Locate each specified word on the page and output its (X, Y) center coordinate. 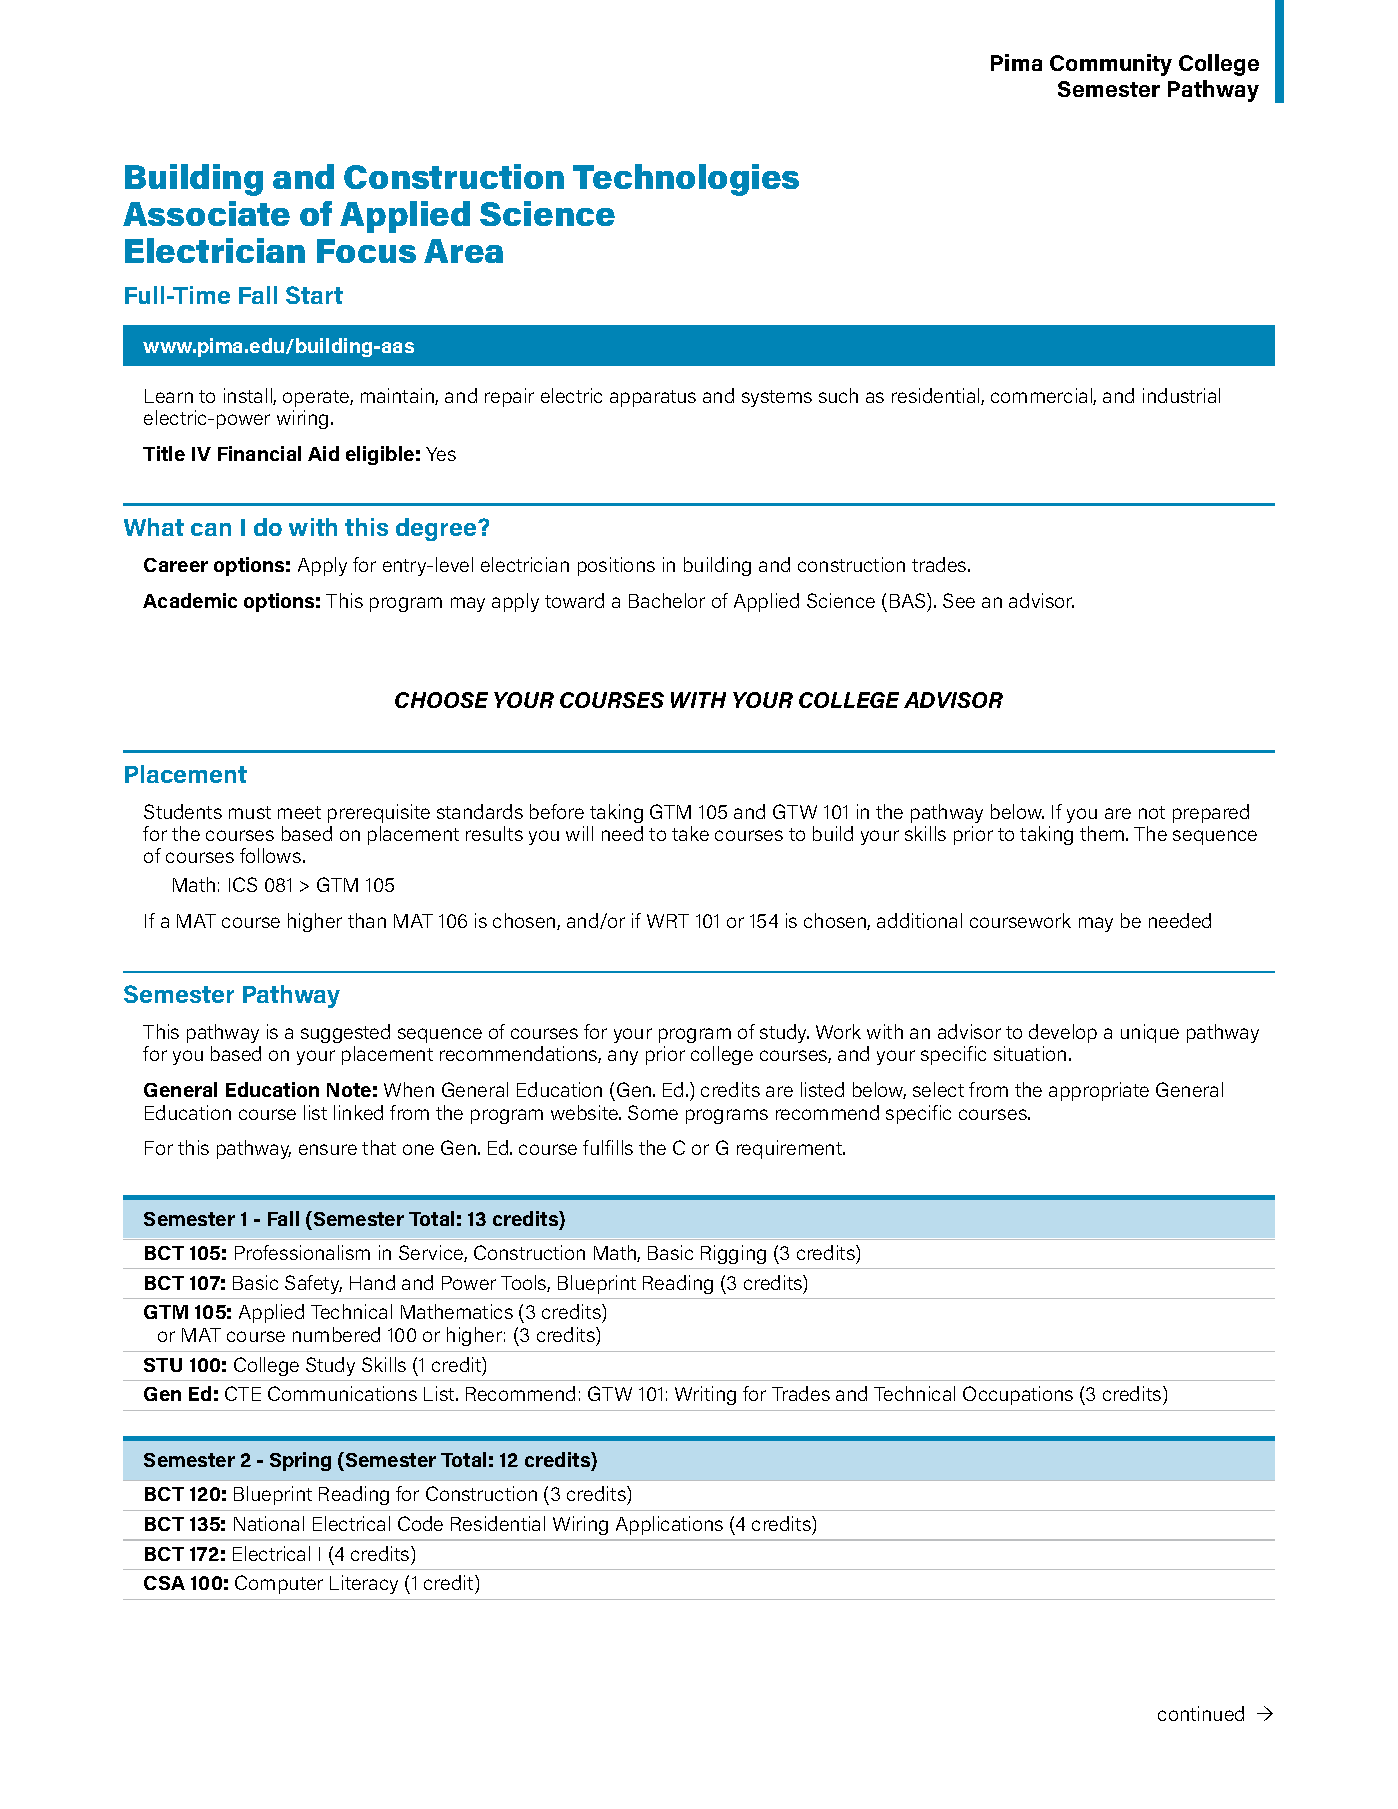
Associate (206, 213)
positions (616, 566)
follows (270, 855)
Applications (669, 1525)
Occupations (1018, 1395)
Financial (259, 453)
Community (1111, 65)
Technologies (686, 180)
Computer (279, 1584)
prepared (1211, 813)
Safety (313, 1284)
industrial (1181, 395)
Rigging (733, 1254)
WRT (668, 921)
